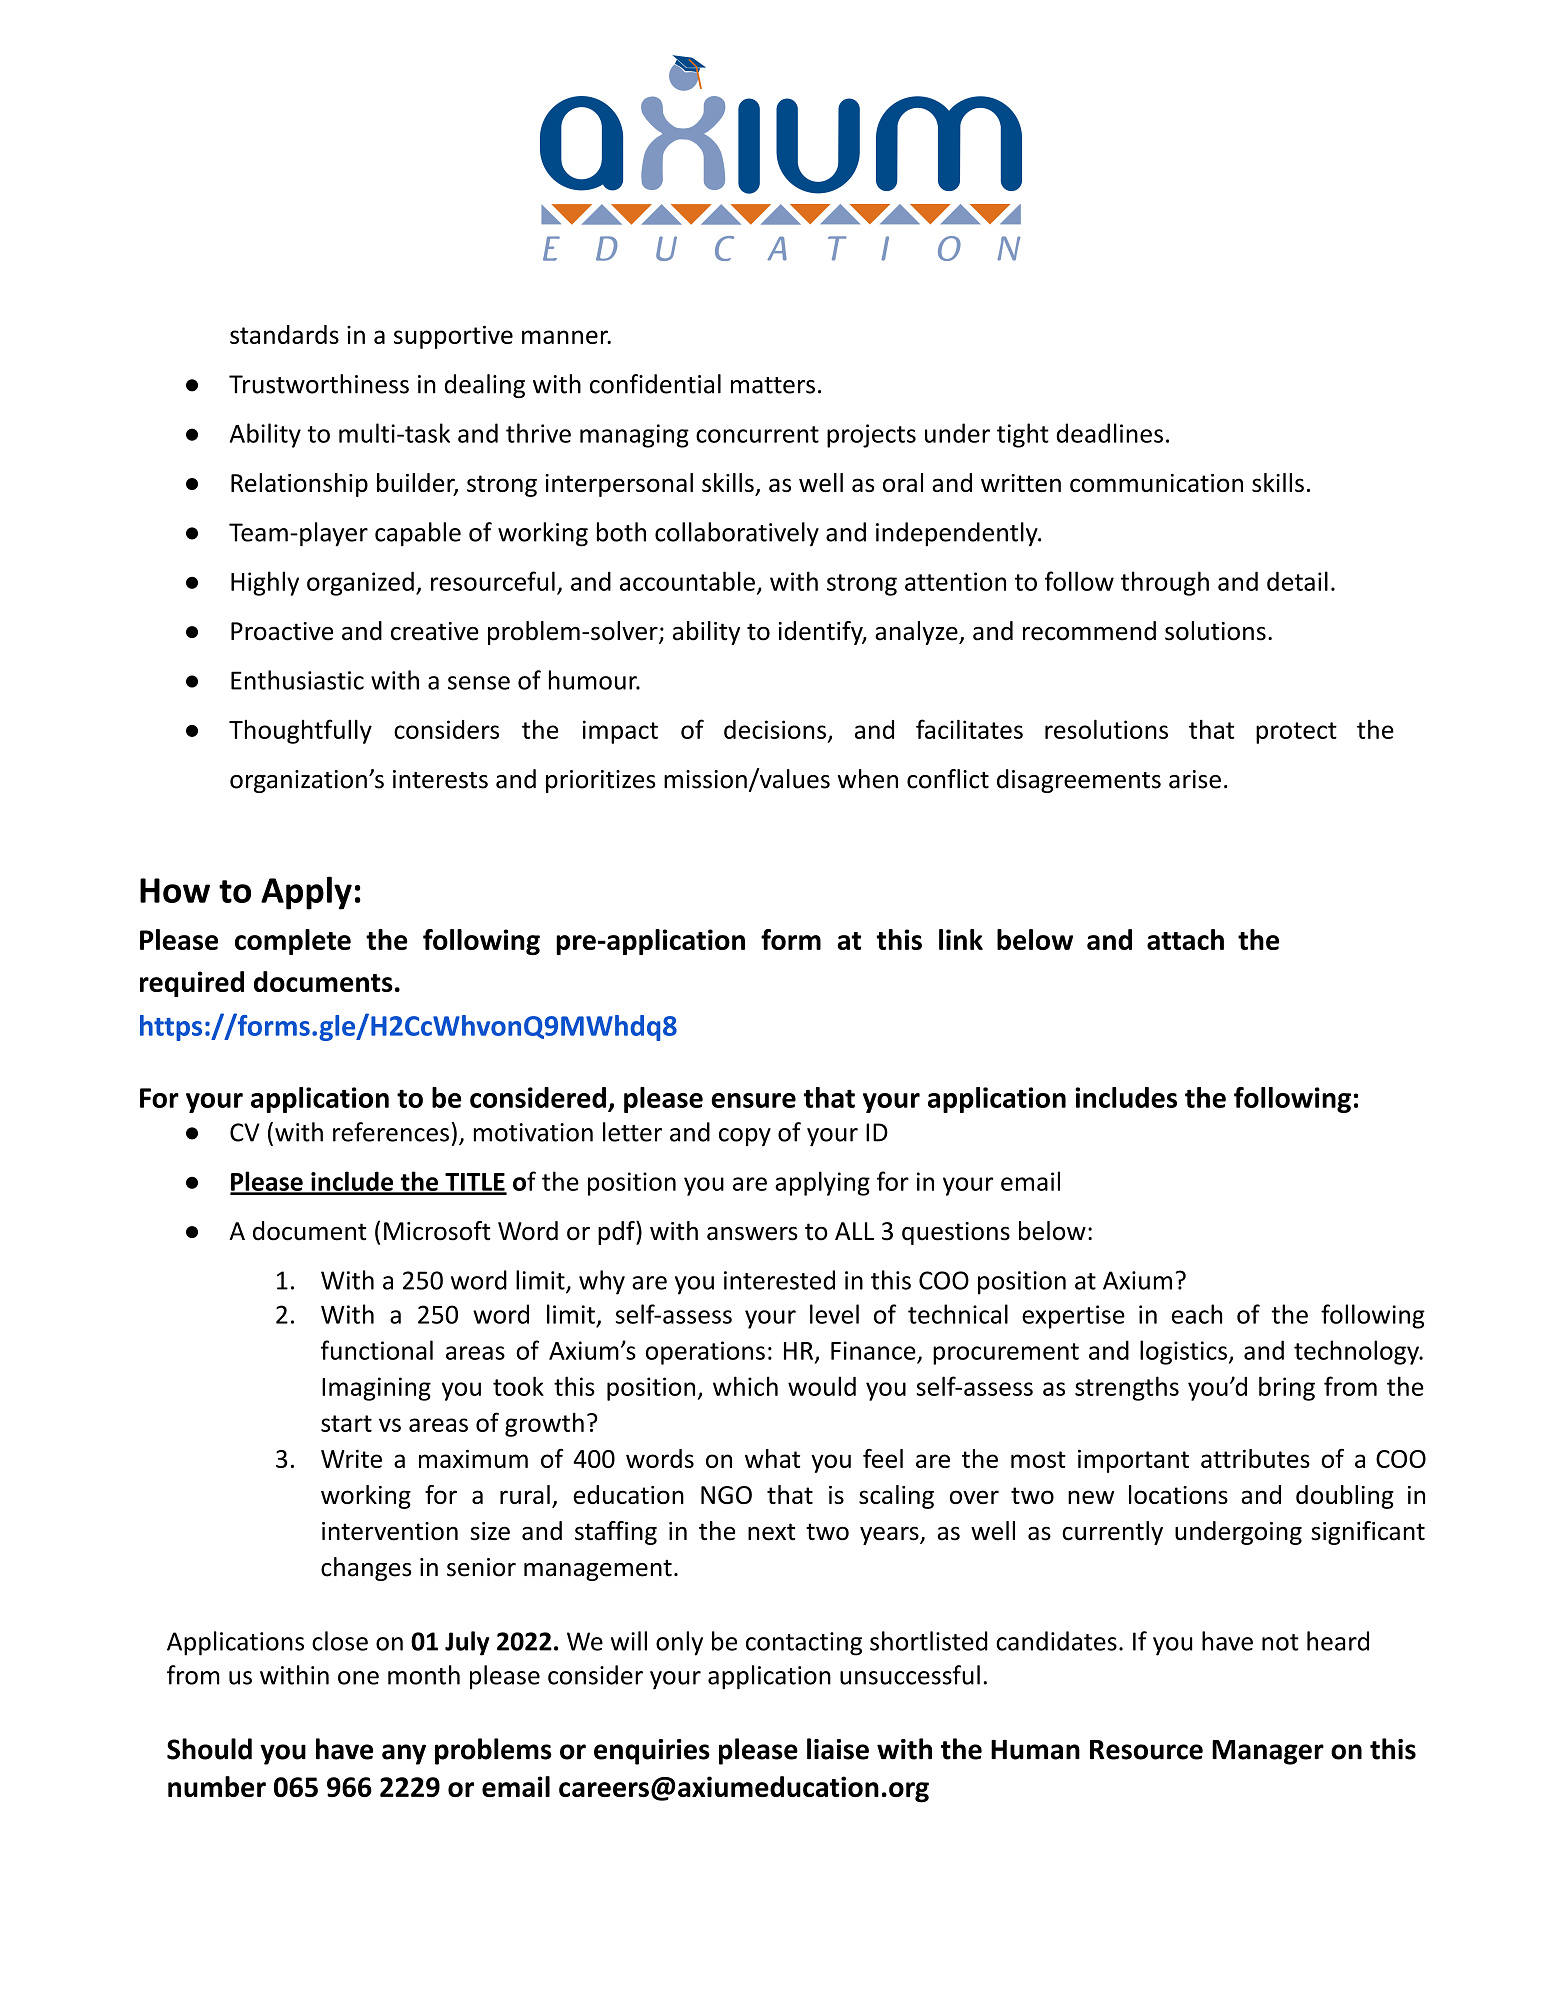  Describe the element at coordinates (404, 1754) in the image. I see `any` at that location.
